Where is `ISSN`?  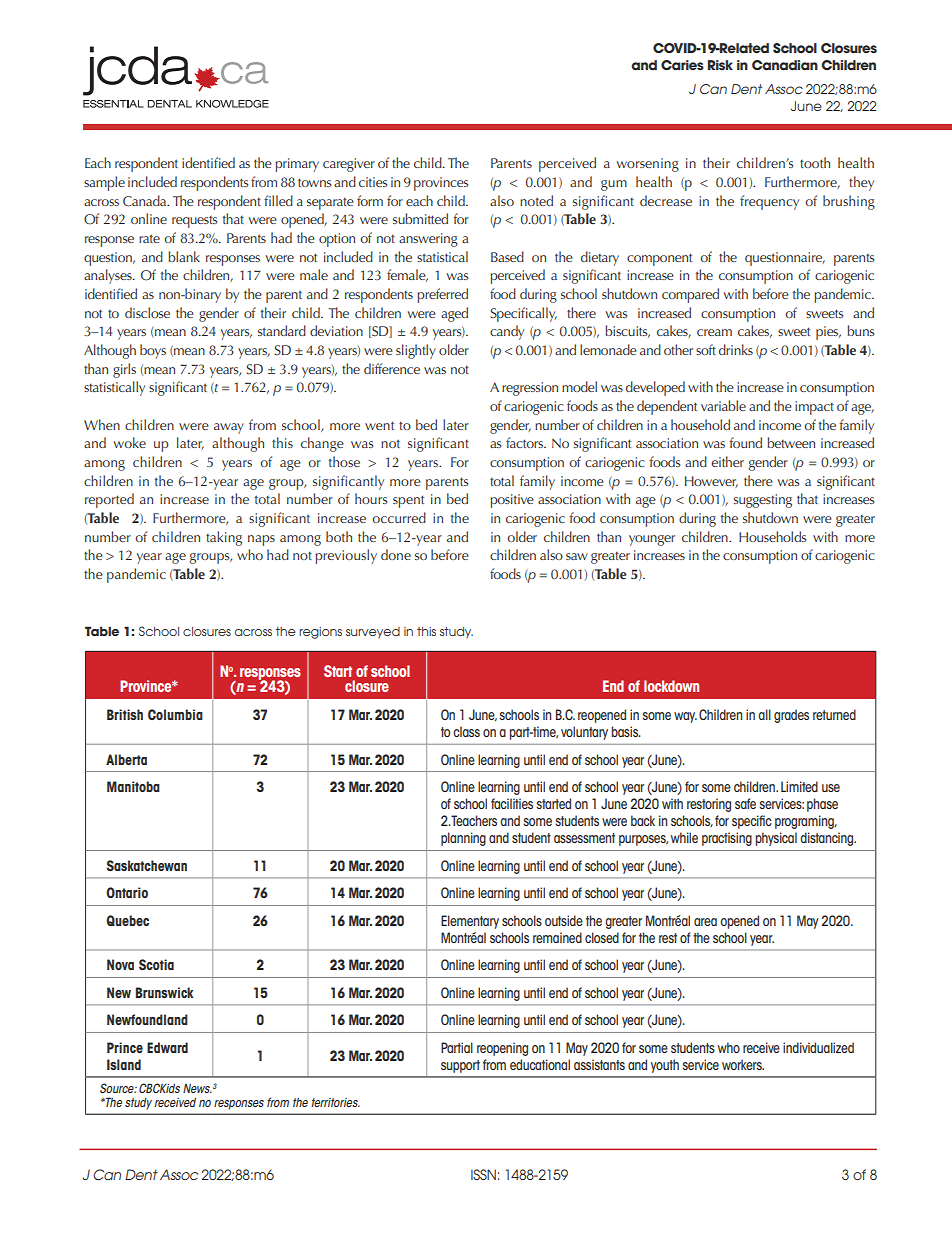
ISSN is located at coordinates (483, 1174).
